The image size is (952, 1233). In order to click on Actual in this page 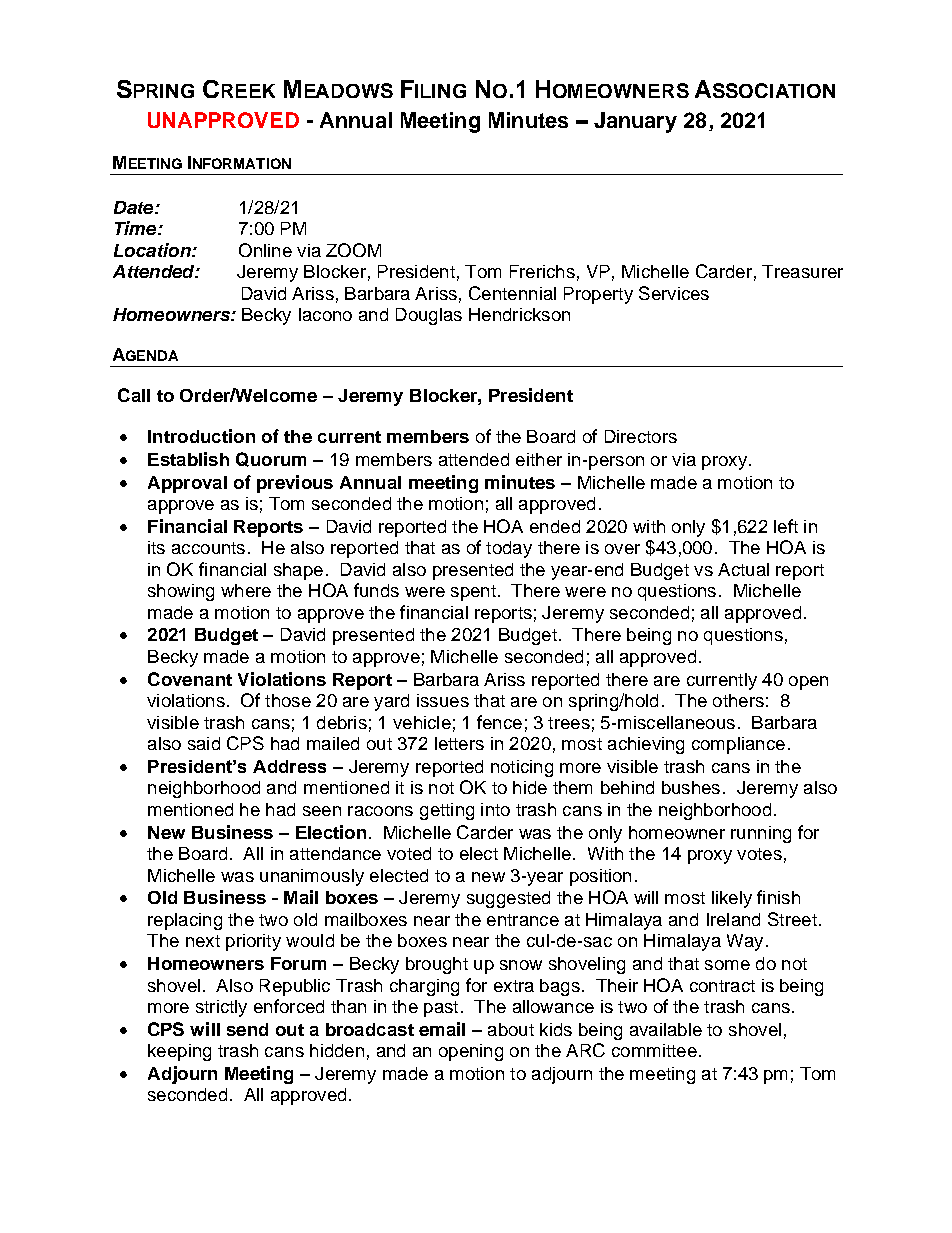, I will do `click(743, 569)`.
